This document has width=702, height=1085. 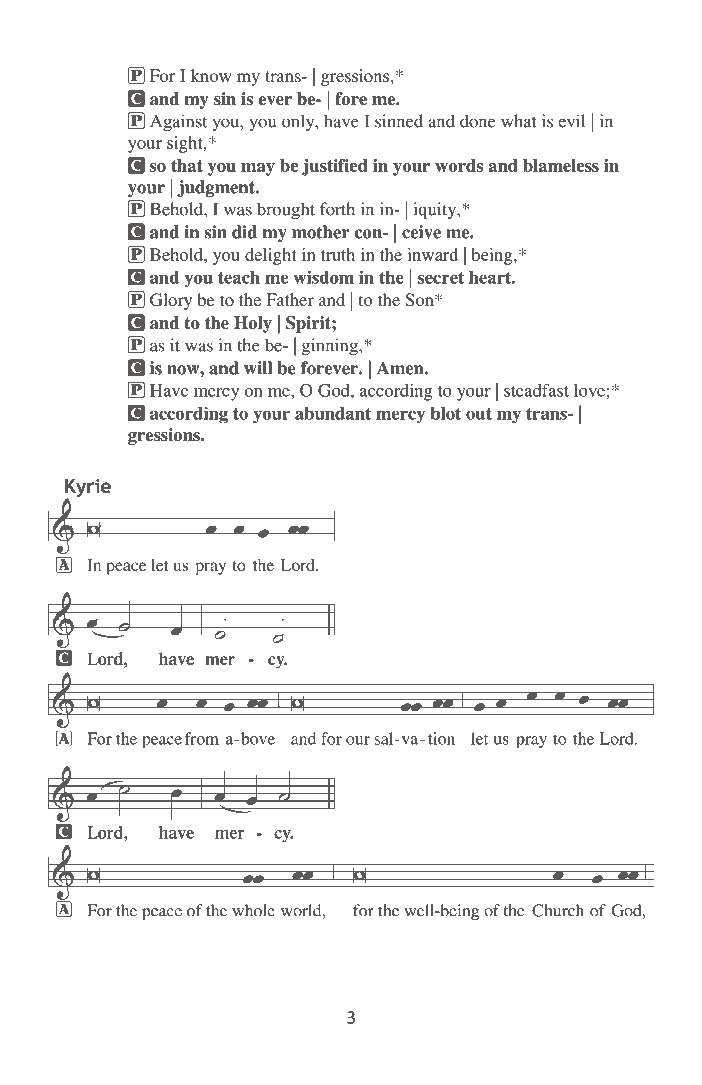 What do you see at coordinates (88, 489) in the document?
I see `Kyrie` at bounding box center [88, 489].
